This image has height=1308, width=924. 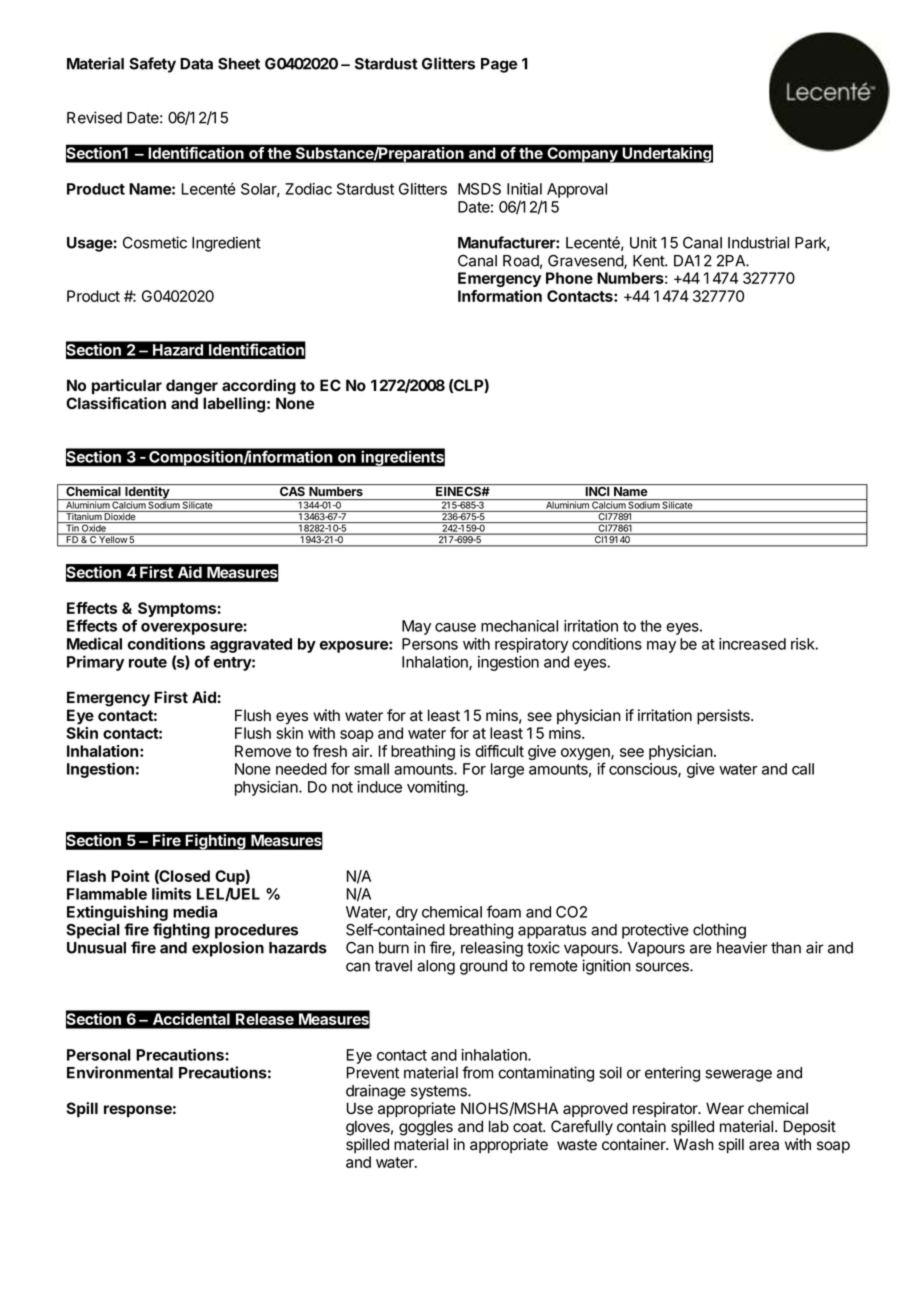 I want to click on Approval, so click(x=577, y=190).
